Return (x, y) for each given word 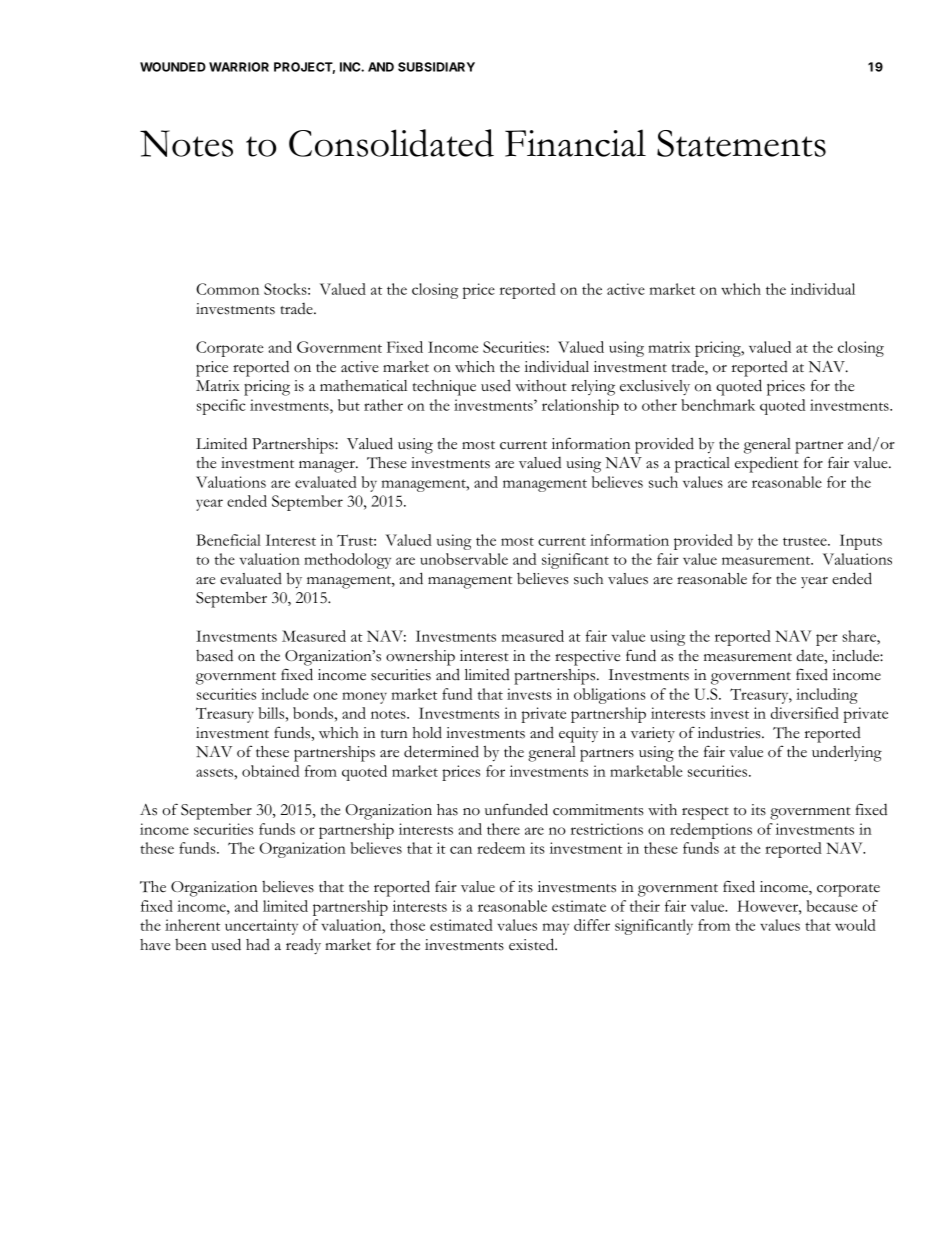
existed (533, 944)
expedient (766, 464)
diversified (805, 713)
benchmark (718, 405)
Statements (741, 143)
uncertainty (261, 927)
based (214, 655)
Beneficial (228, 540)
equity (578, 735)
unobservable (464, 559)
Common (227, 289)
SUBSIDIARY (436, 67)
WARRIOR (239, 67)
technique (444, 388)
